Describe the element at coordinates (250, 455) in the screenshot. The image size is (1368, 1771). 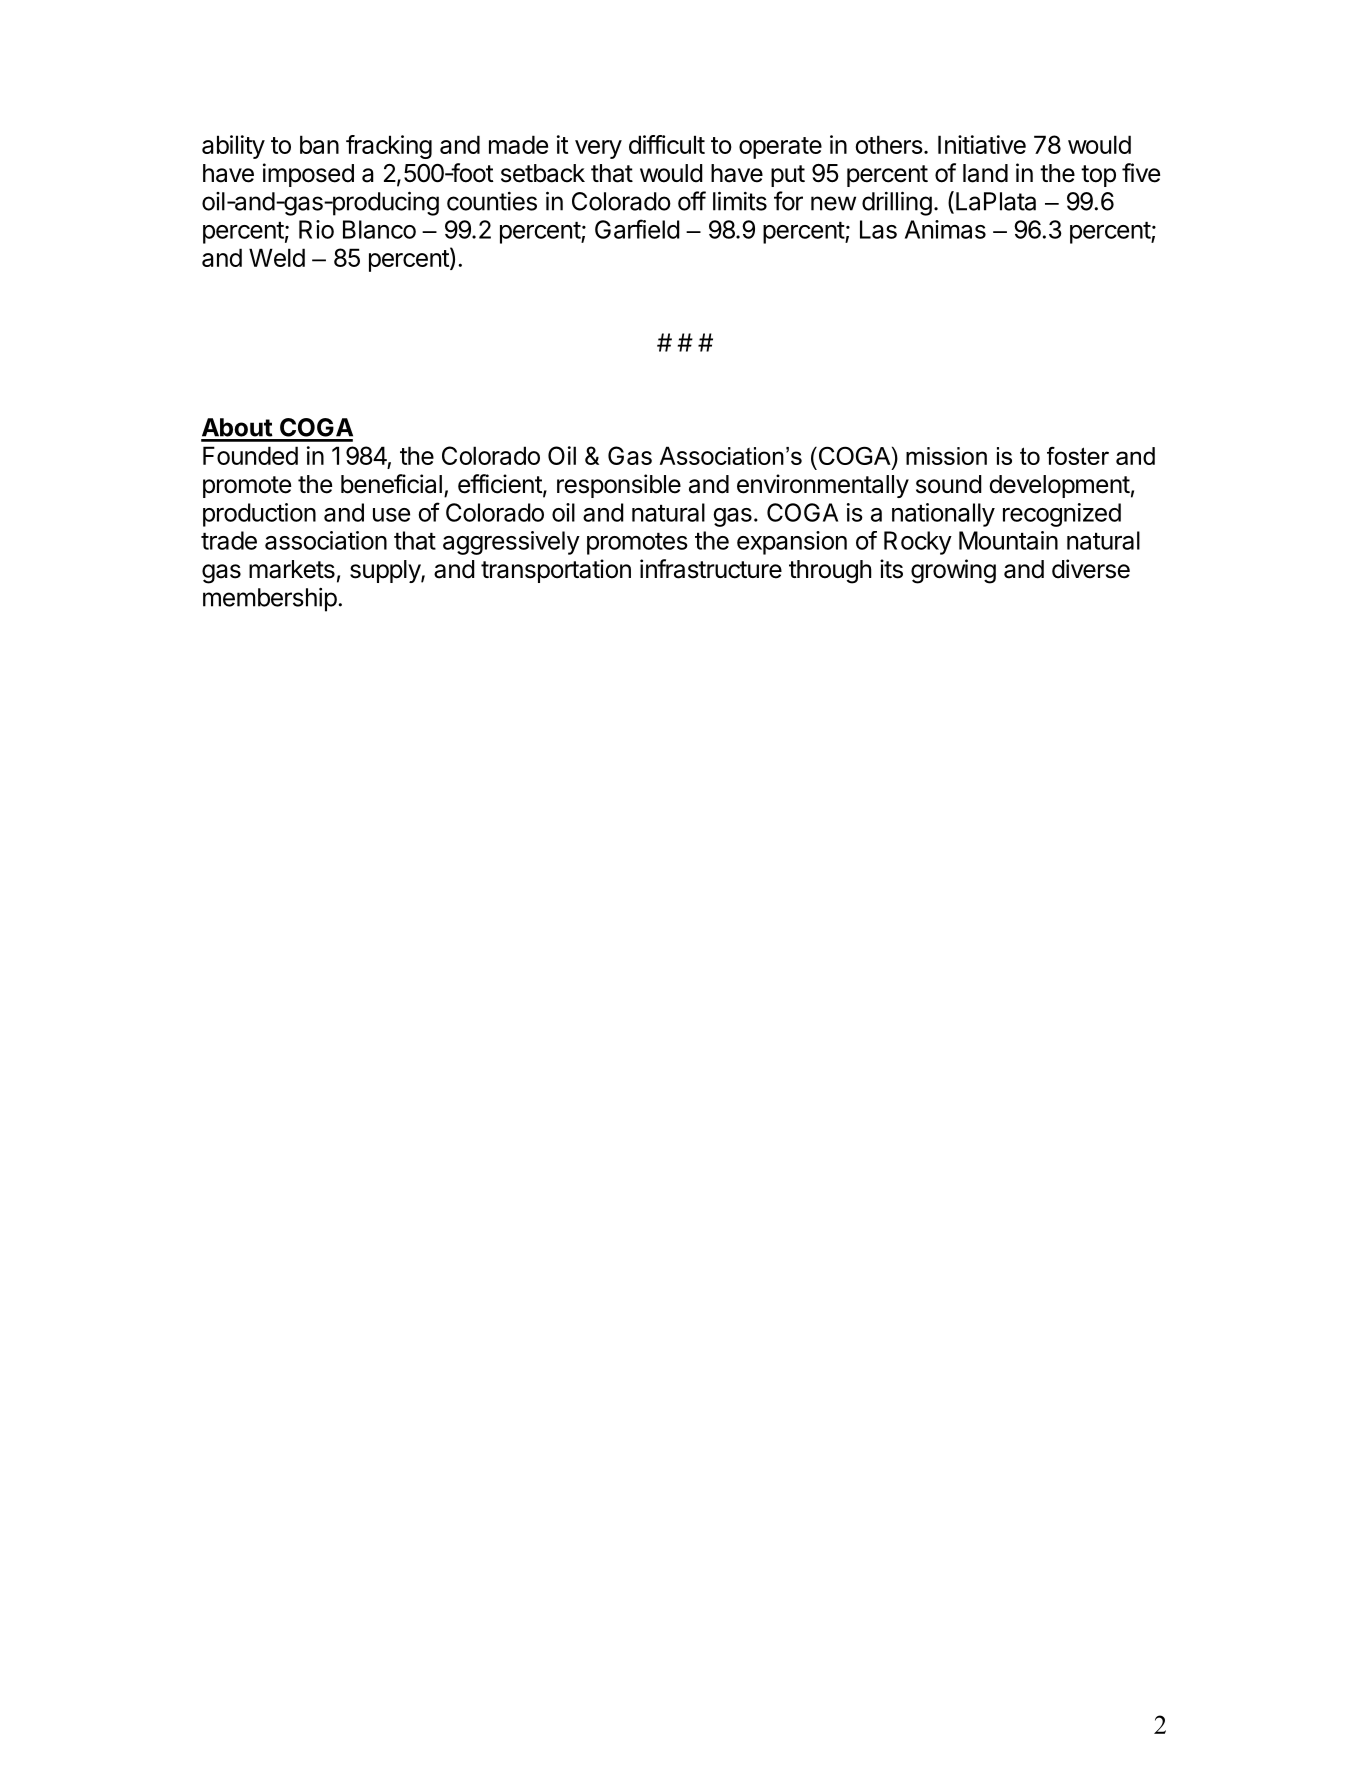
I see `Founded` at that location.
